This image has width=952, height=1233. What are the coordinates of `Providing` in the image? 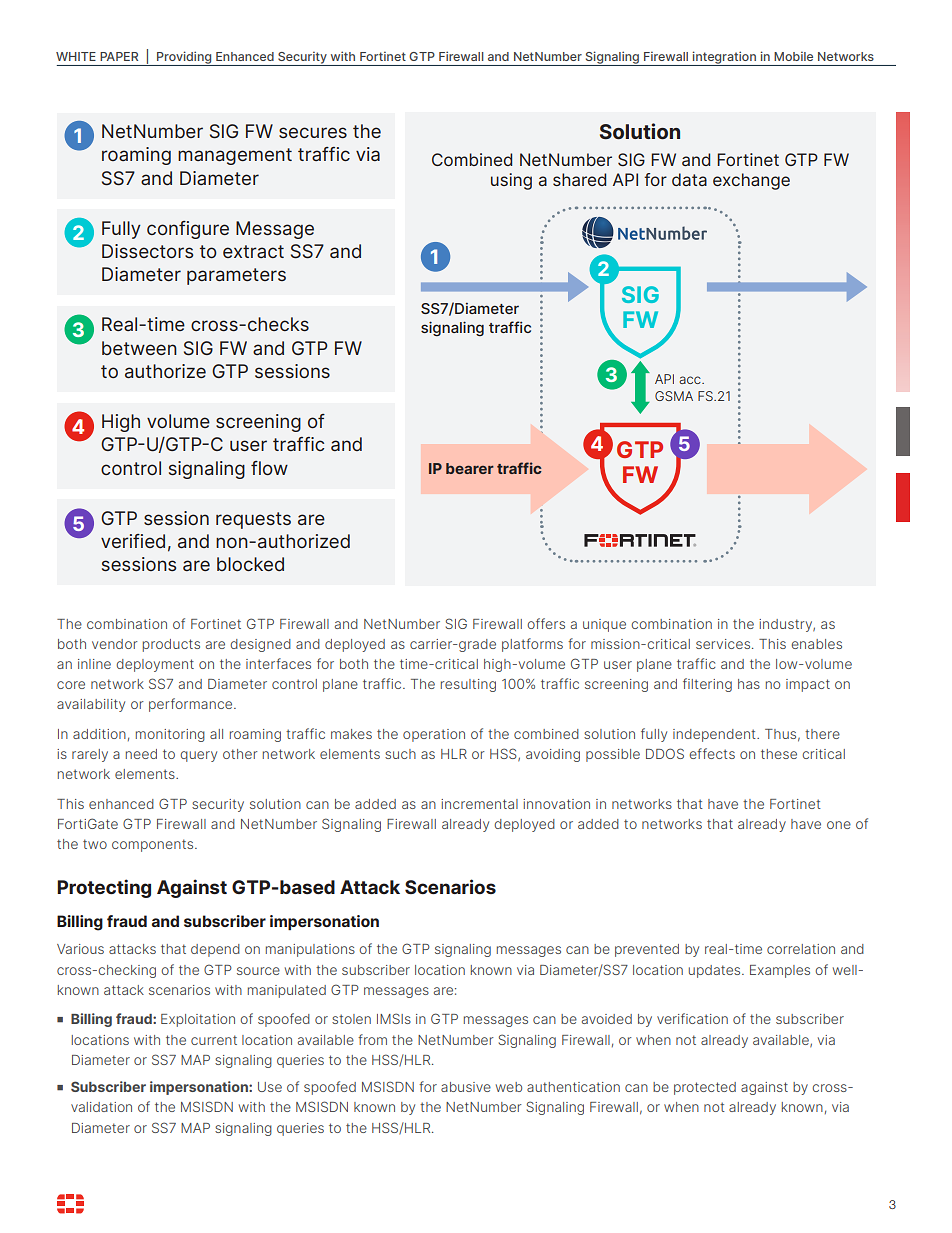 It's located at (184, 58).
